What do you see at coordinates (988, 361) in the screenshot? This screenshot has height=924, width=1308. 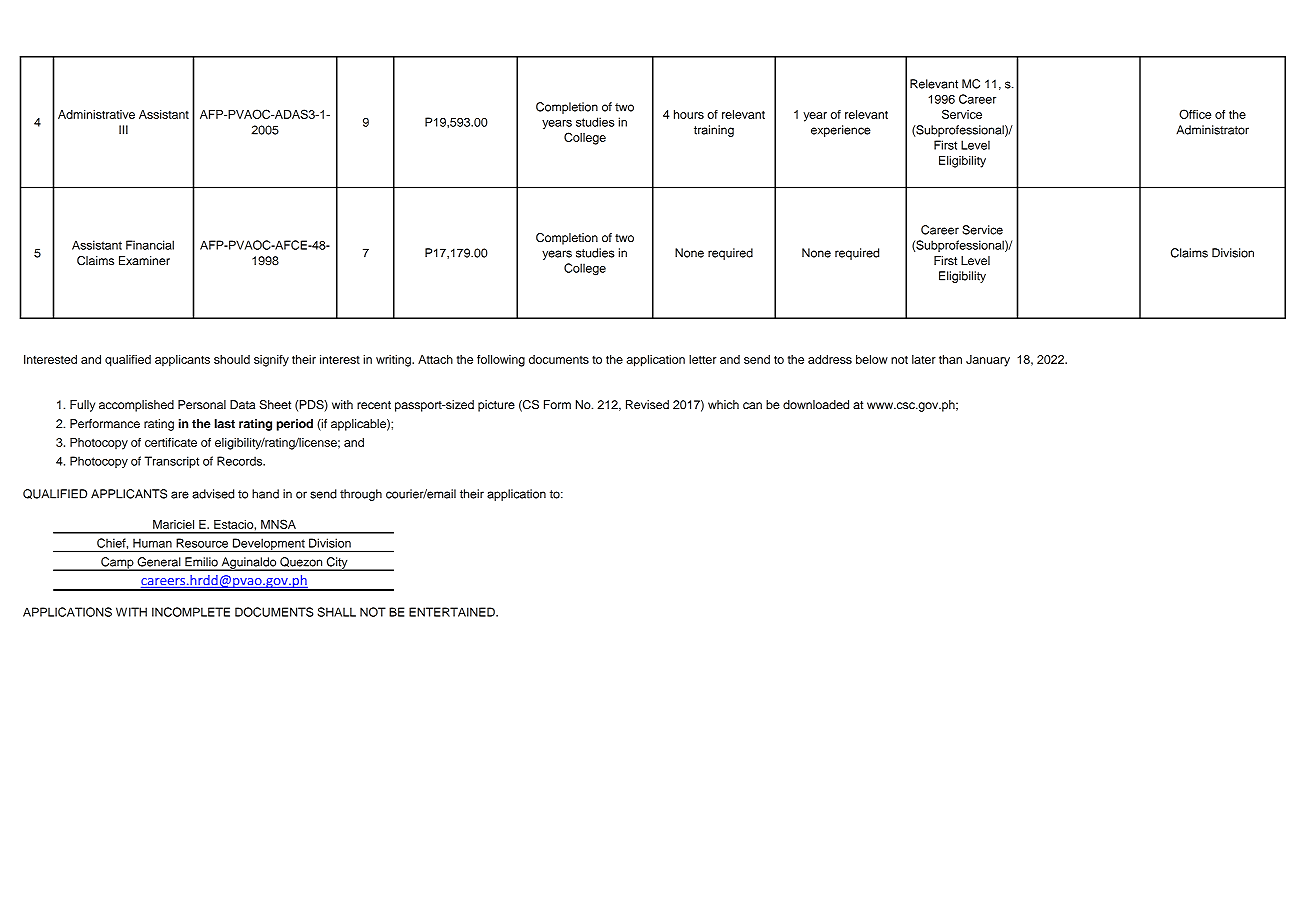 I see `January` at bounding box center [988, 361].
